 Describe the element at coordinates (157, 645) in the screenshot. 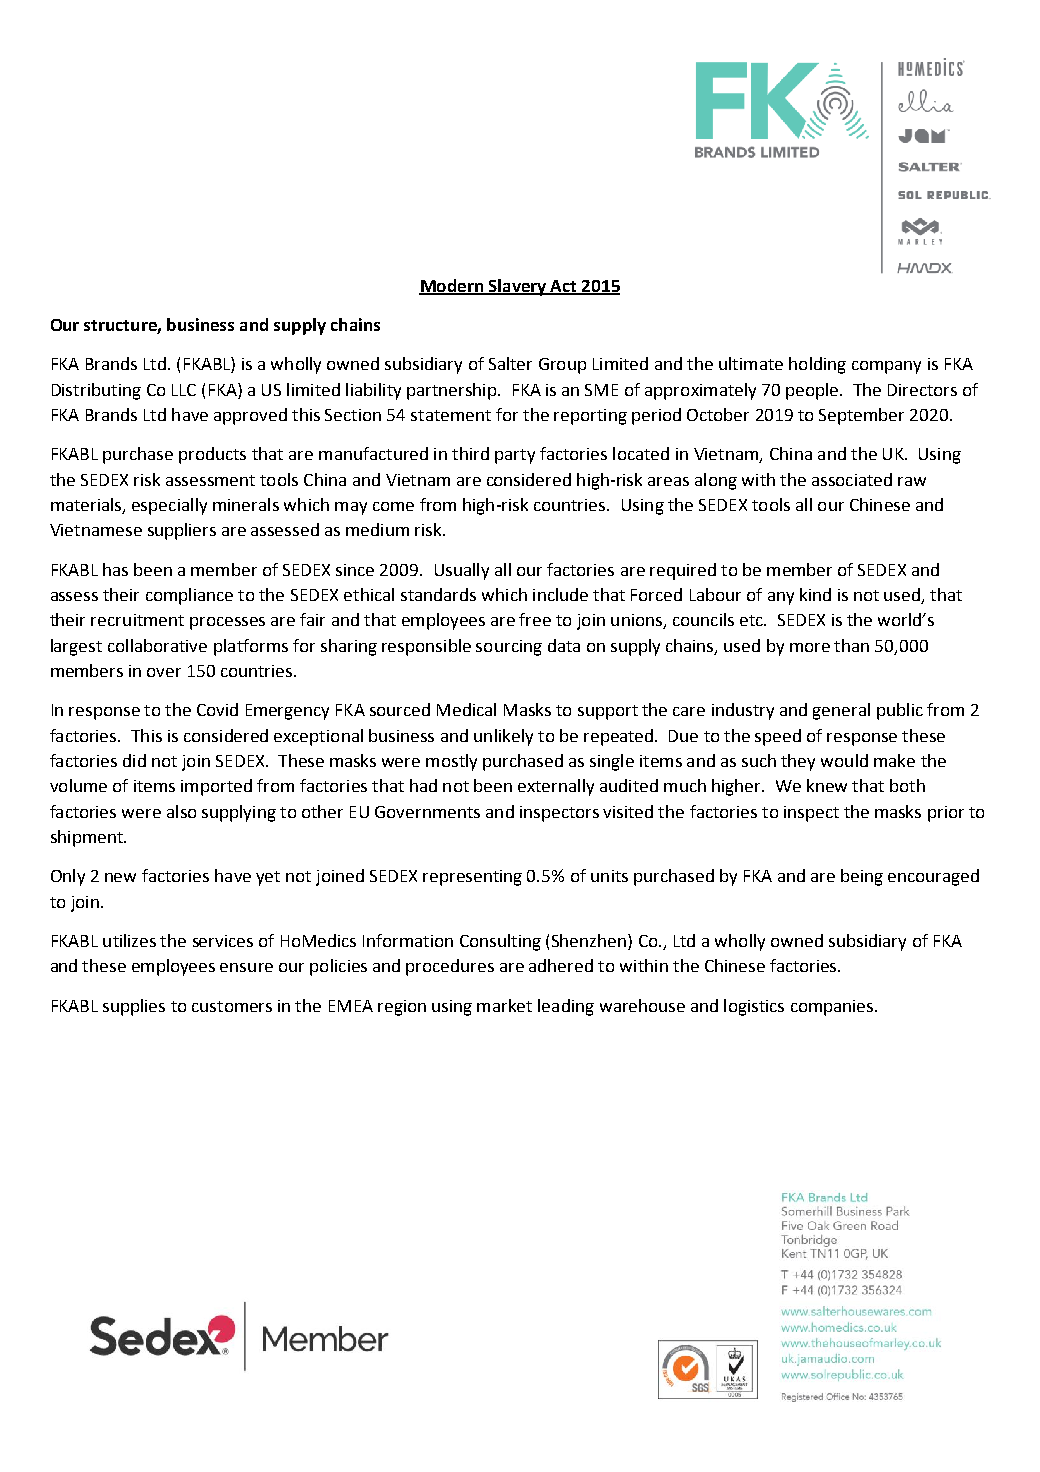

I see `collaborative` at that location.
